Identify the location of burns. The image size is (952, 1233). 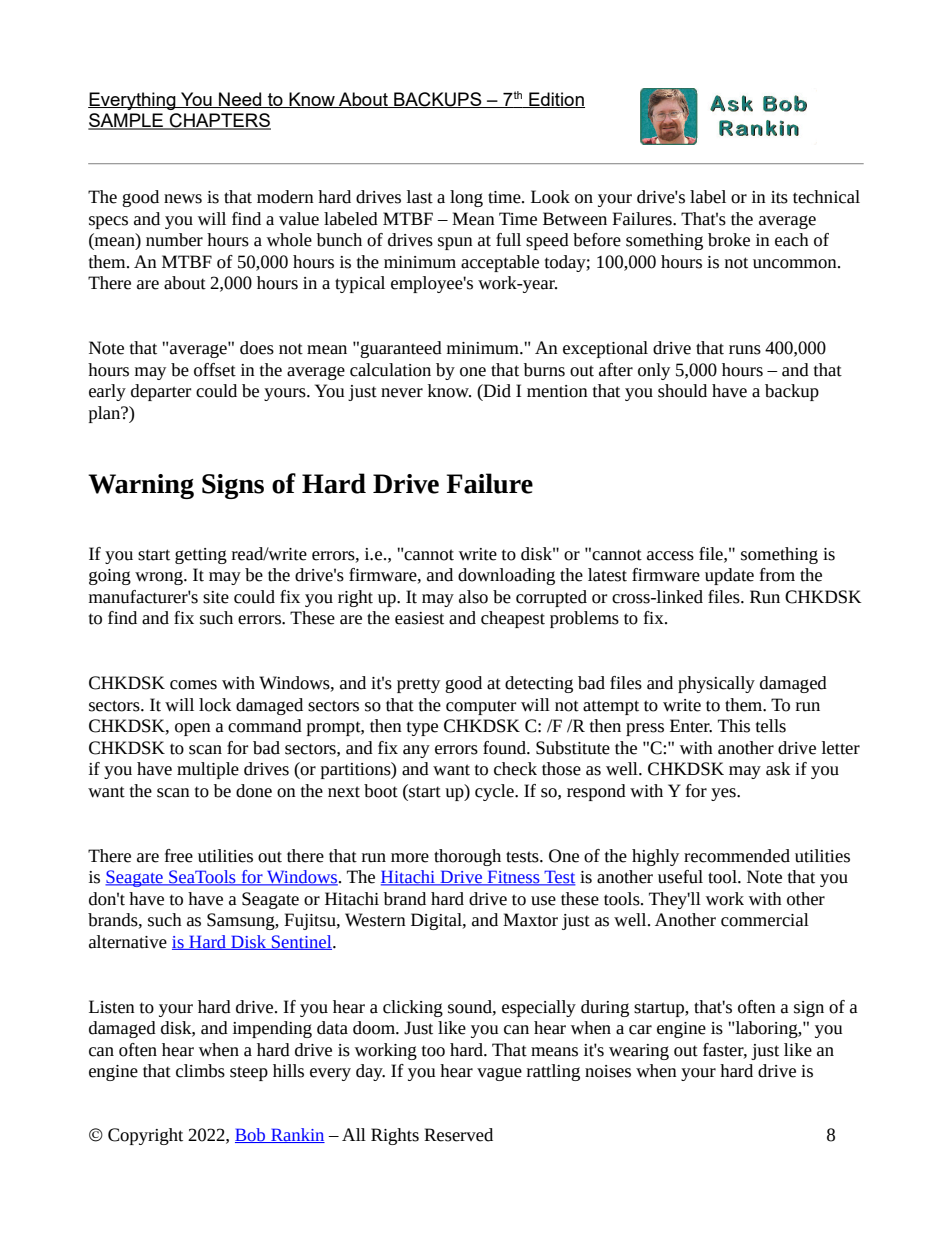
(544, 370).
